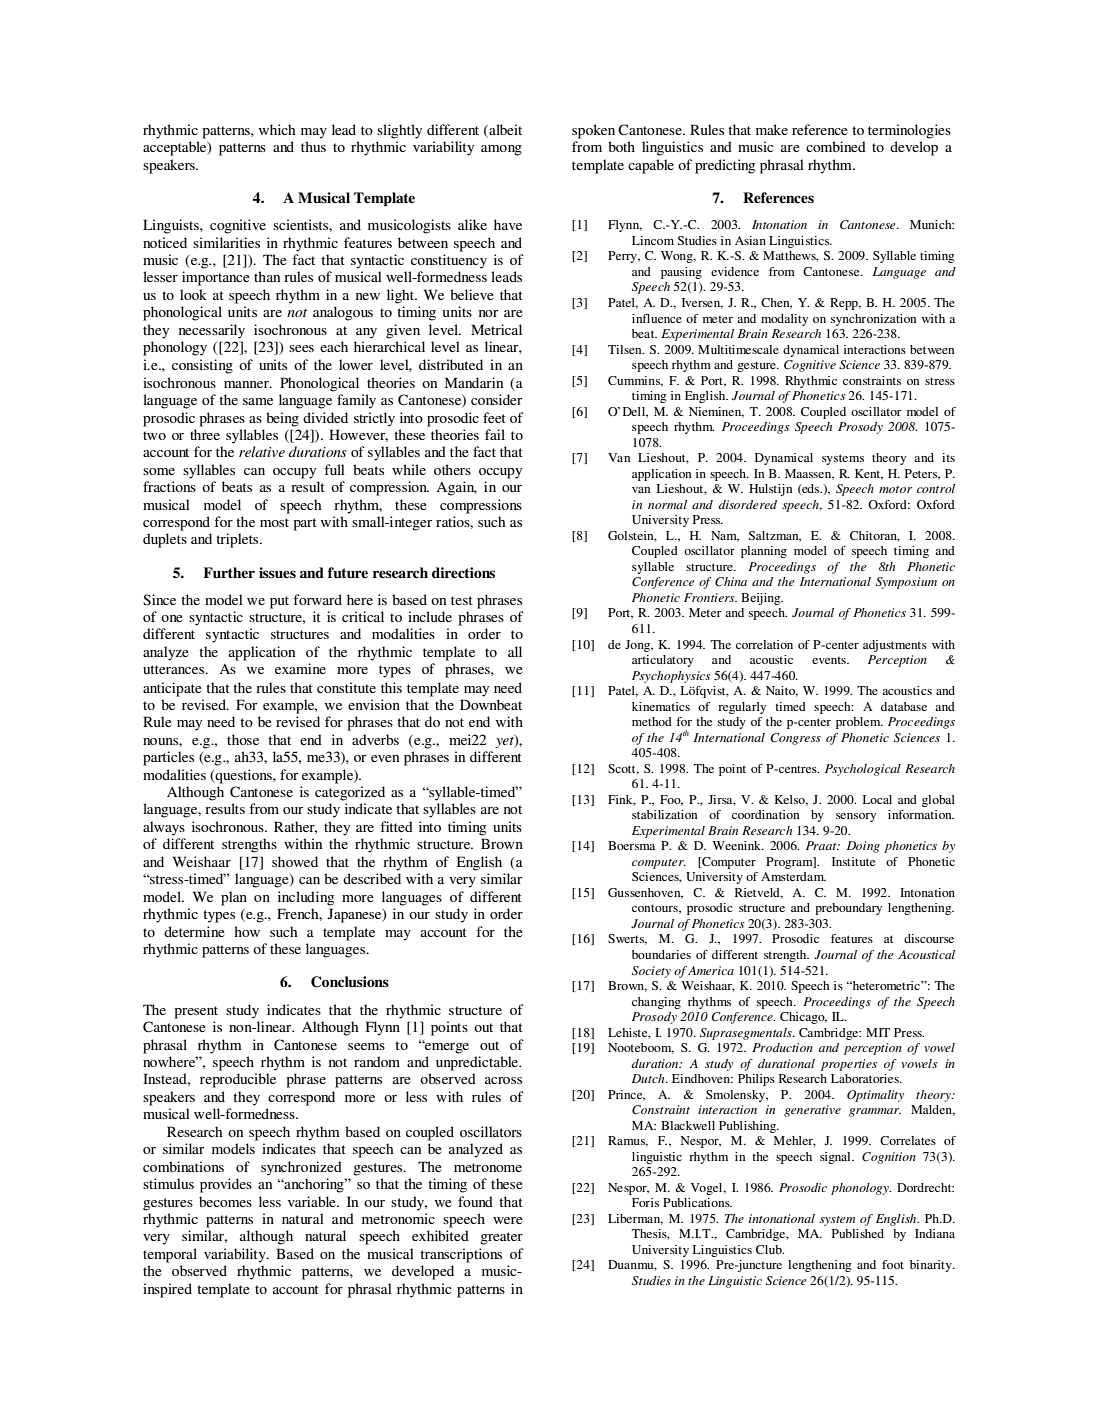 The image size is (1099, 1423). What do you see at coordinates (274, 522) in the image?
I see `most` at bounding box center [274, 522].
